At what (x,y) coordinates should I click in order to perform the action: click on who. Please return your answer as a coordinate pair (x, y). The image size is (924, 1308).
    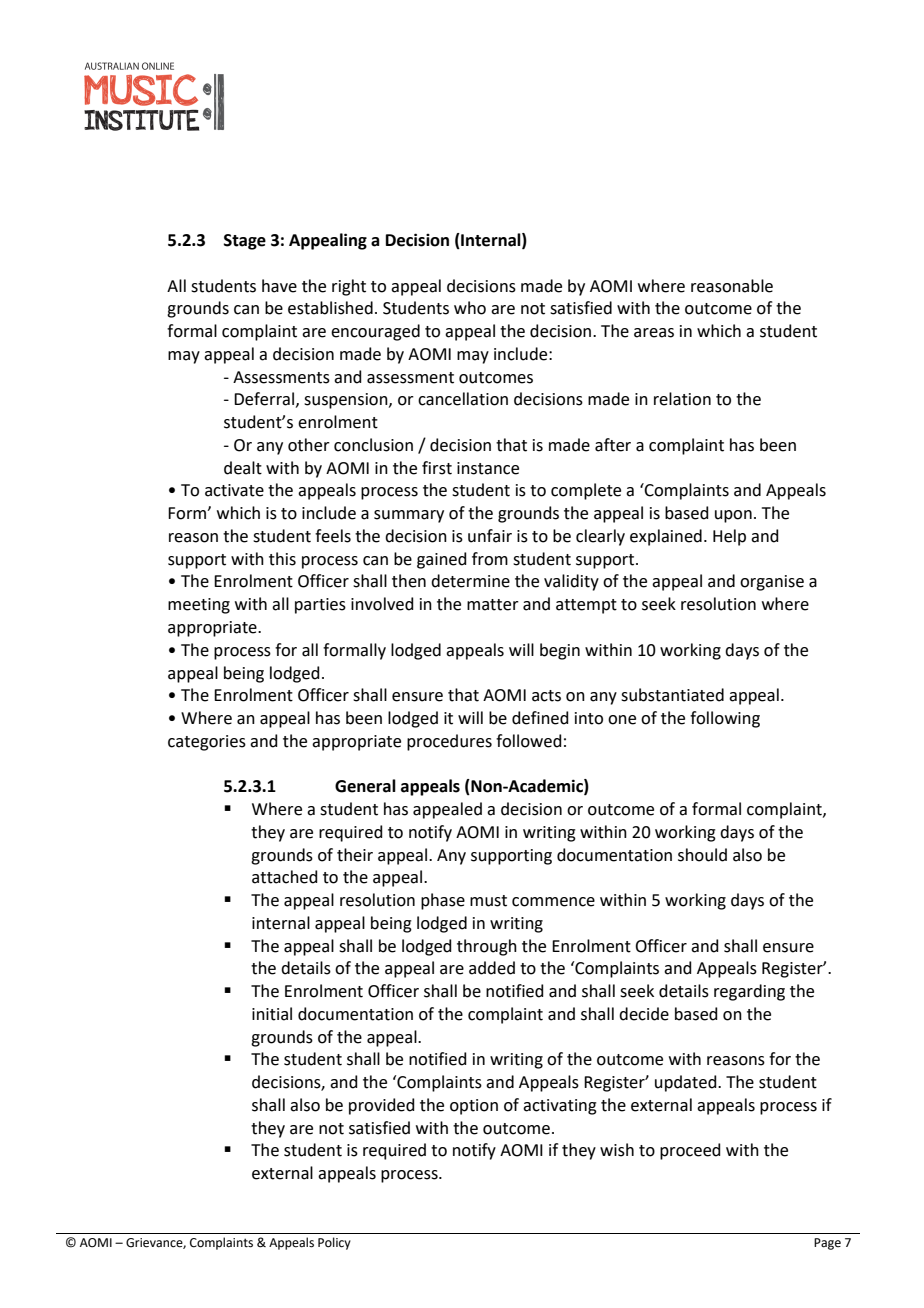
    Looking at the image, I should click on (470, 308).
